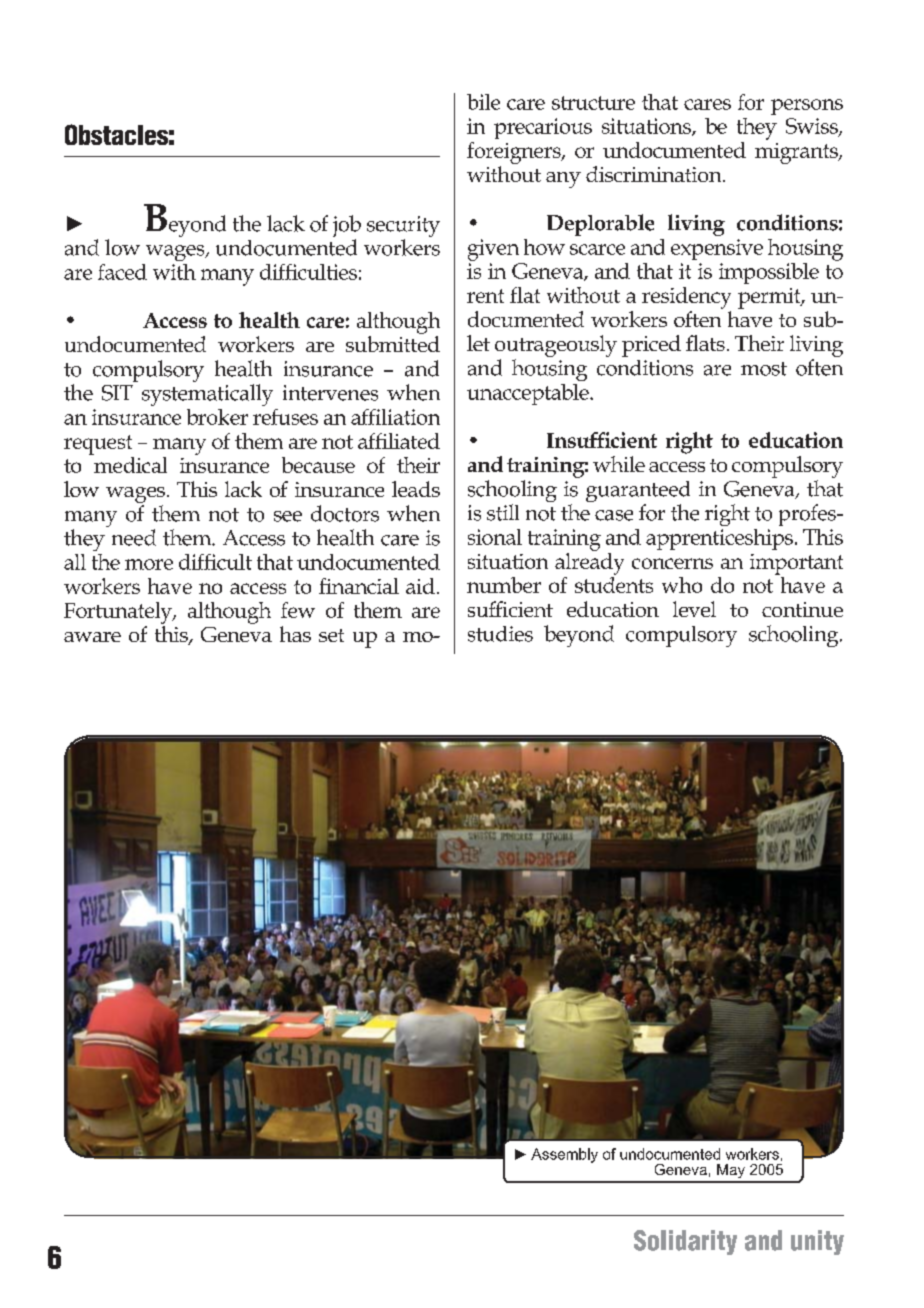 This image has height=1308, width=924. Describe the element at coordinates (694, 609) in the image. I see `level` at that location.
